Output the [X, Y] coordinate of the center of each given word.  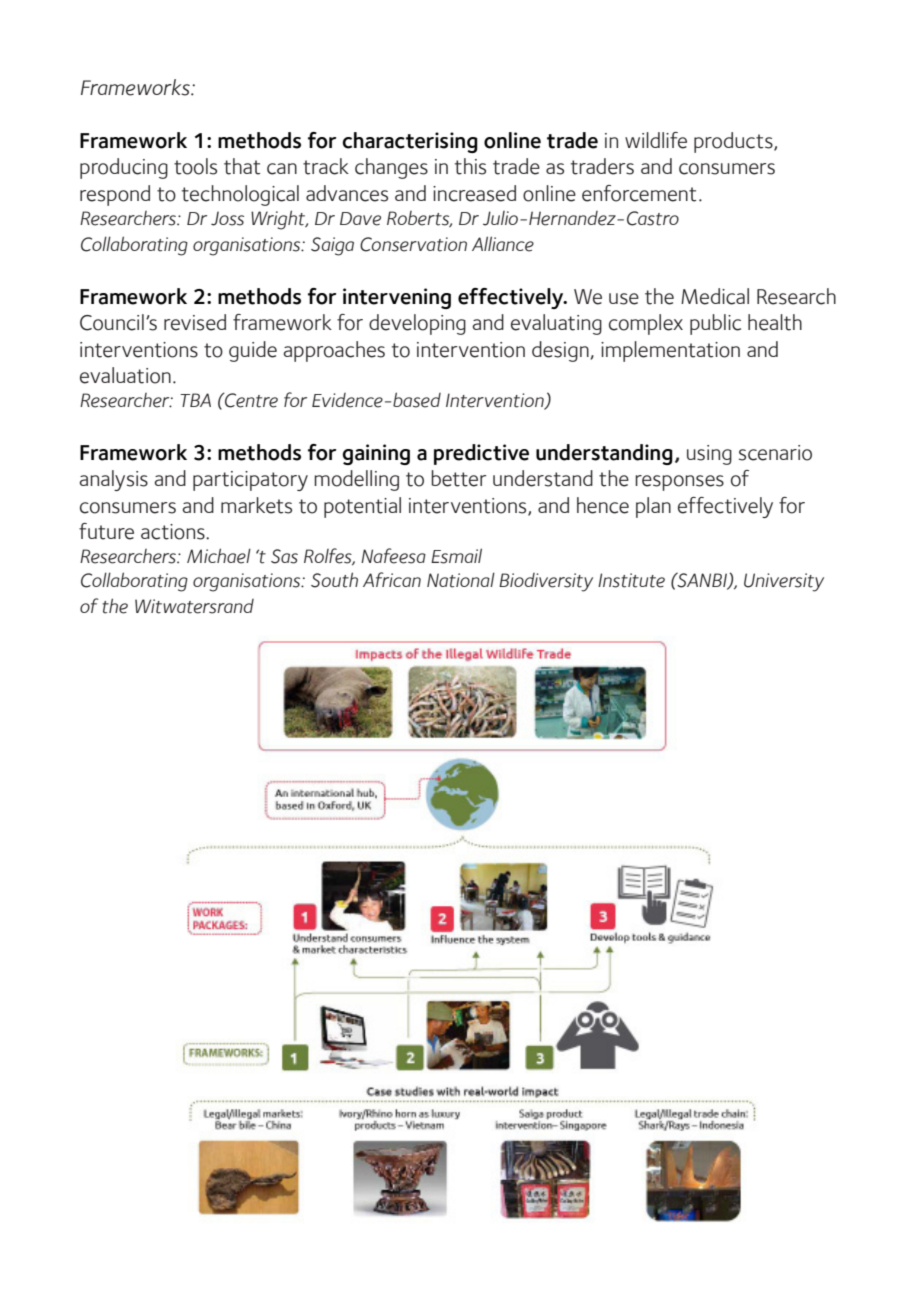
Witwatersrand [194, 606]
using [709, 455]
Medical [715, 296]
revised [195, 322]
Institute [631, 580]
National [461, 580]
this [470, 166]
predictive [481, 454]
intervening [397, 298]
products [734, 142]
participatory [250, 481]
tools [195, 166]
